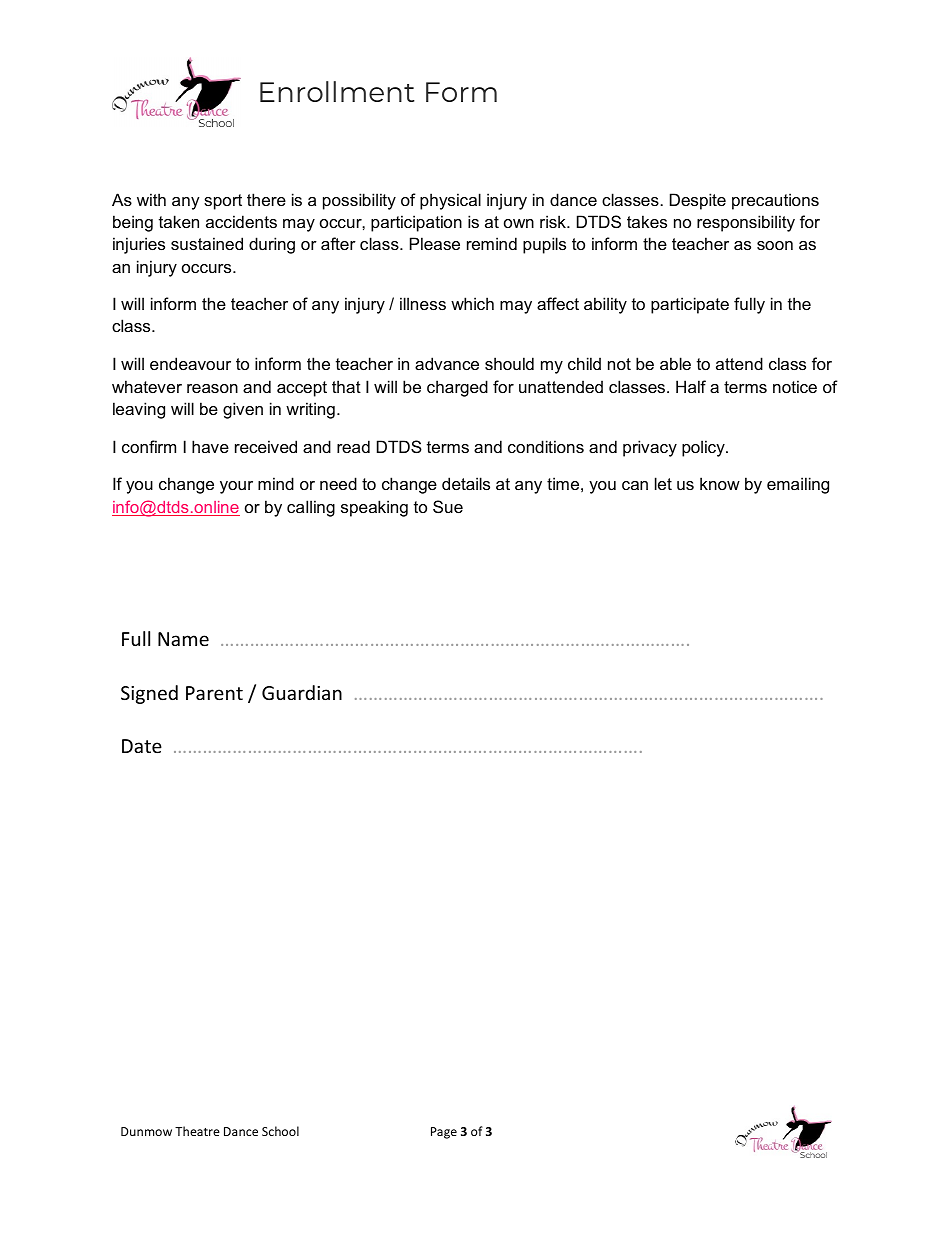 Image resolution: width=952 pixels, height=1233 pixels. I want to click on know, so click(720, 483).
